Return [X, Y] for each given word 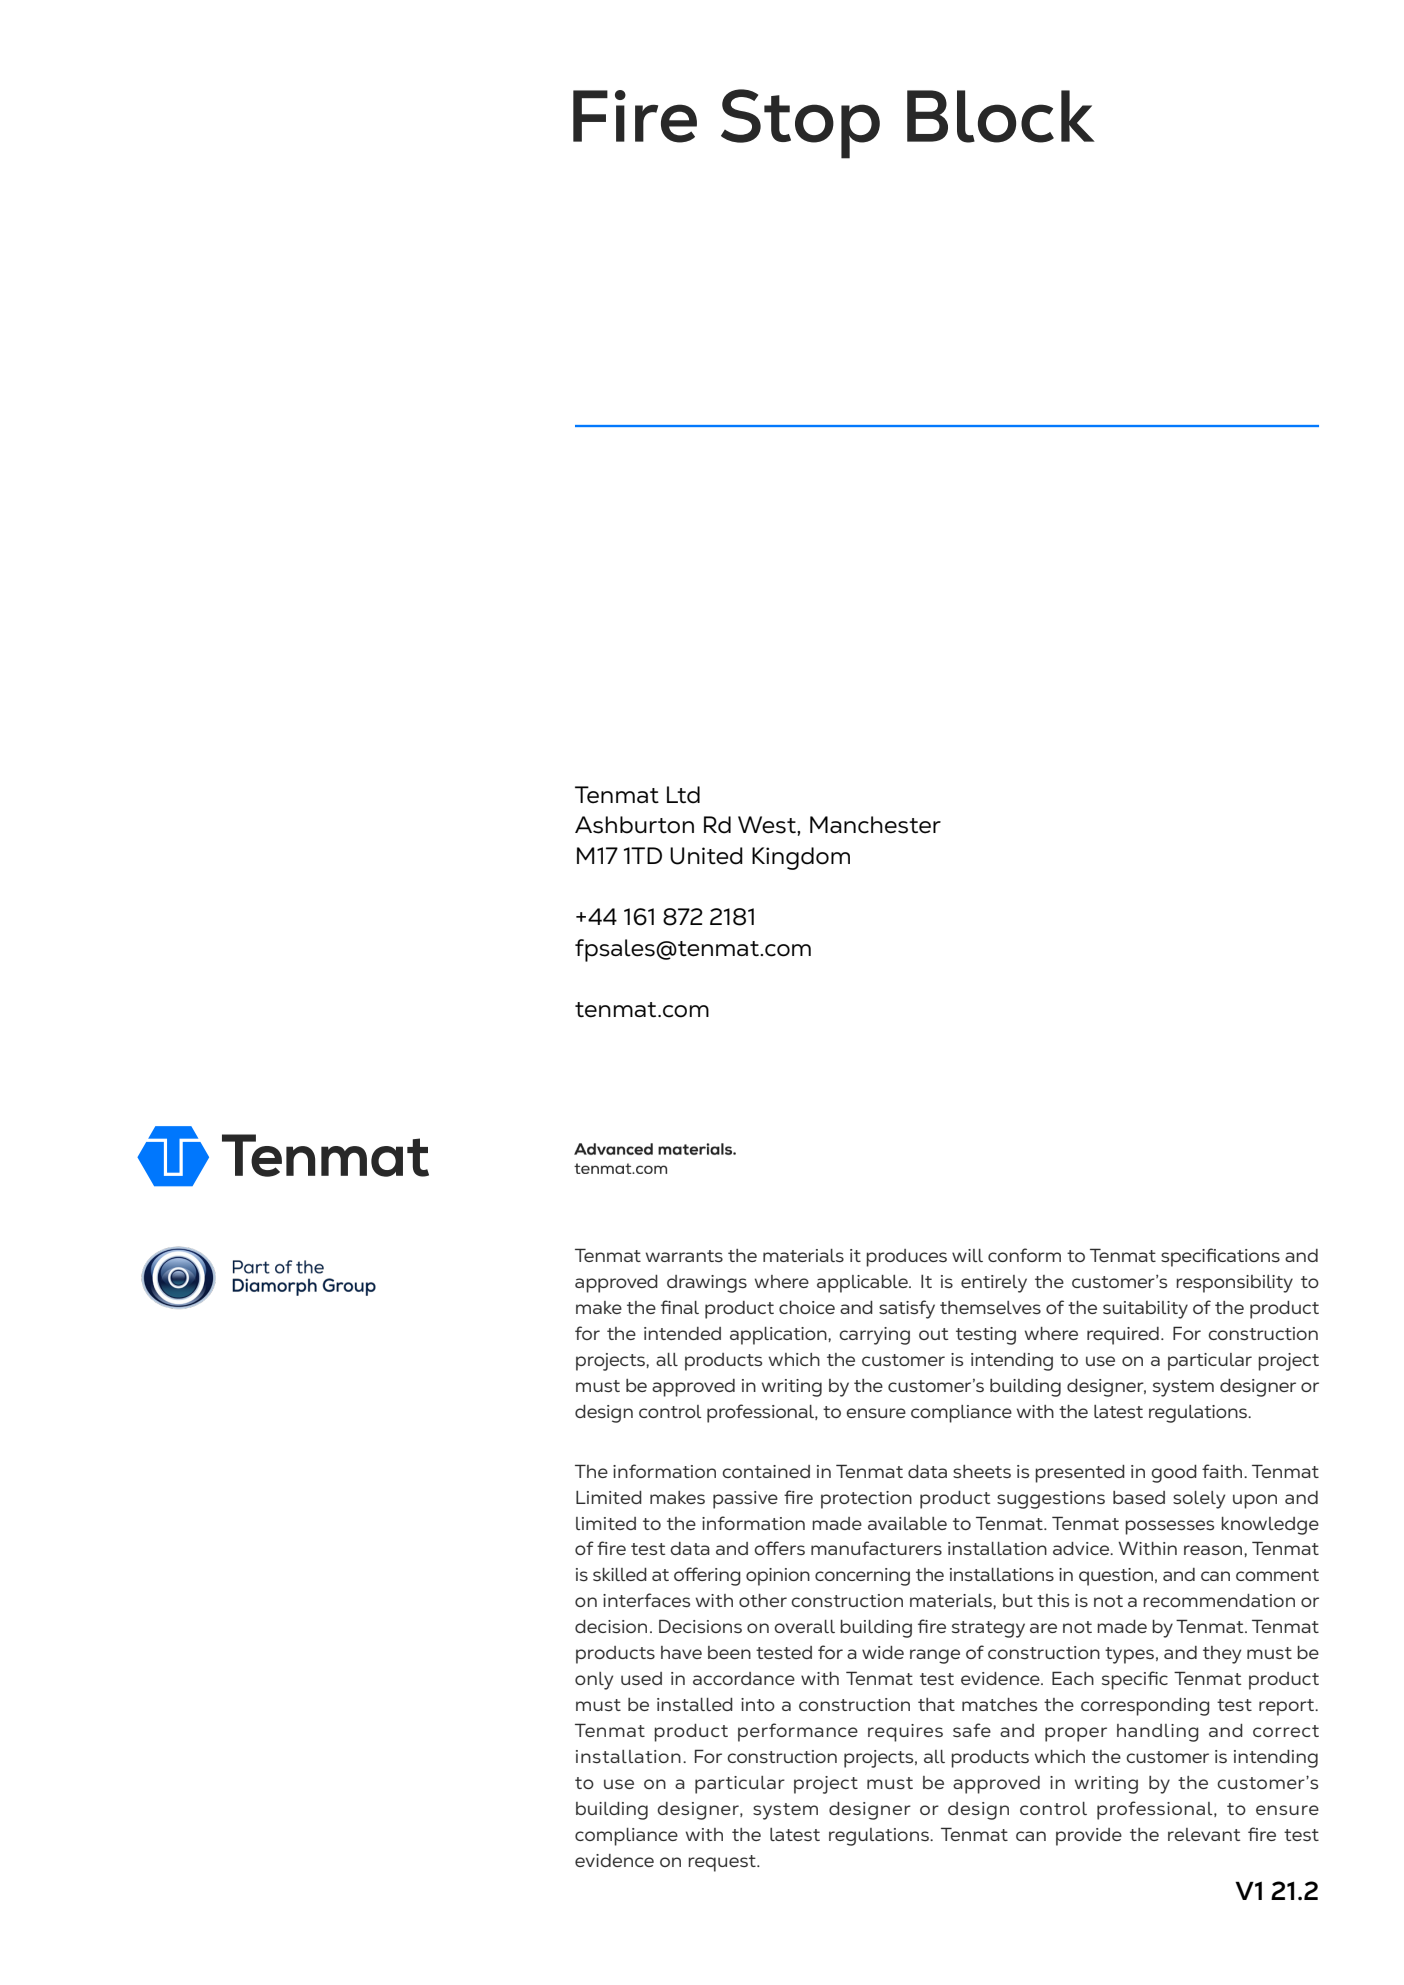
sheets [982, 1472]
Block [1001, 116]
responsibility [1234, 1284]
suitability [1145, 1310]
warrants [684, 1256]
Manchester [875, 825]
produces [906, 1258]
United [706, 856]
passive [745, 1500]
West [768, 825]
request [723, 1863]
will [967, 1255]
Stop [800, 124]
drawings [707, 1284]
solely [1199, 1500]
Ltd [683, 795]
